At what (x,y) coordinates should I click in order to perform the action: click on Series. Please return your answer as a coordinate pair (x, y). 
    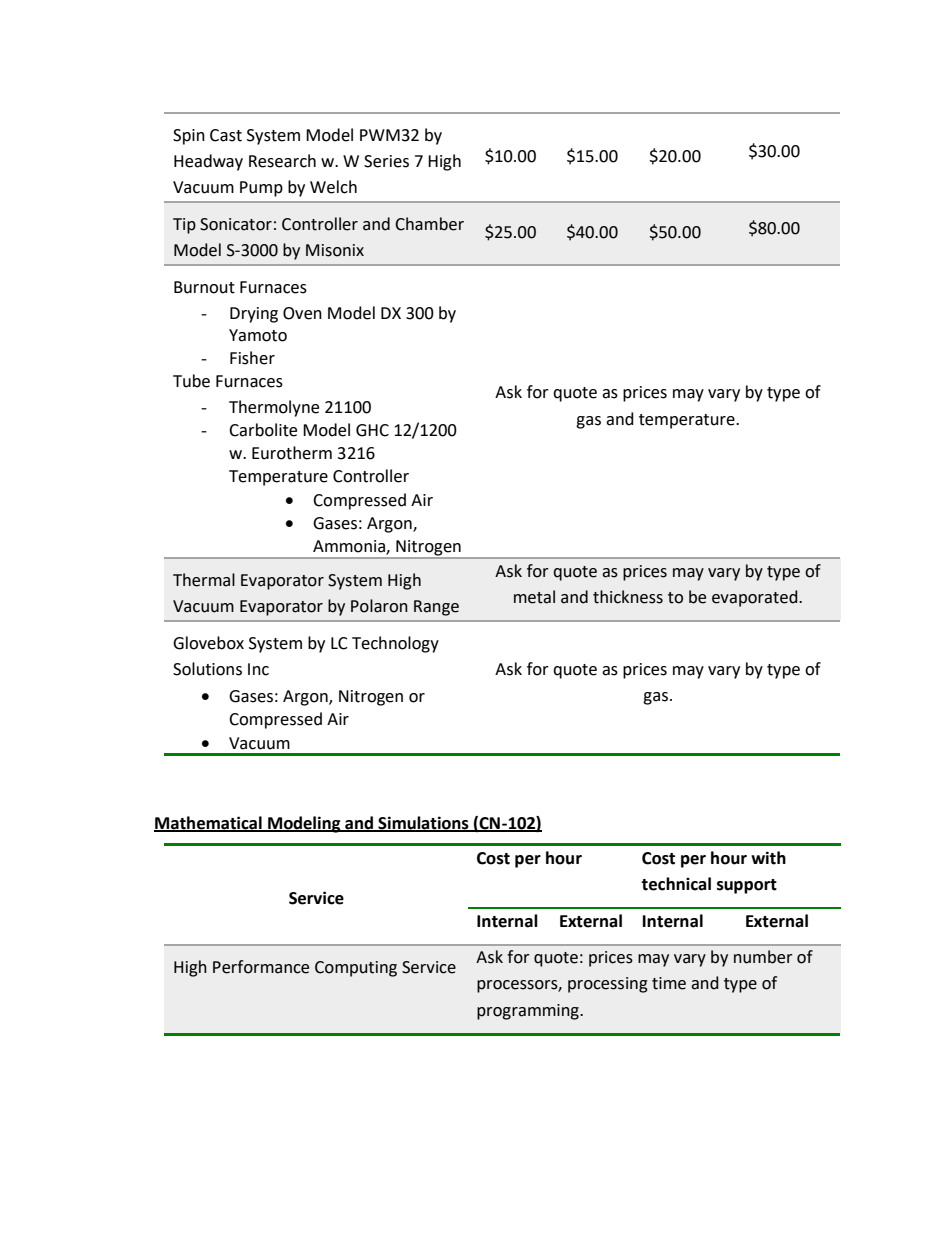
    Looking at the image, I should click on (386, 161).
